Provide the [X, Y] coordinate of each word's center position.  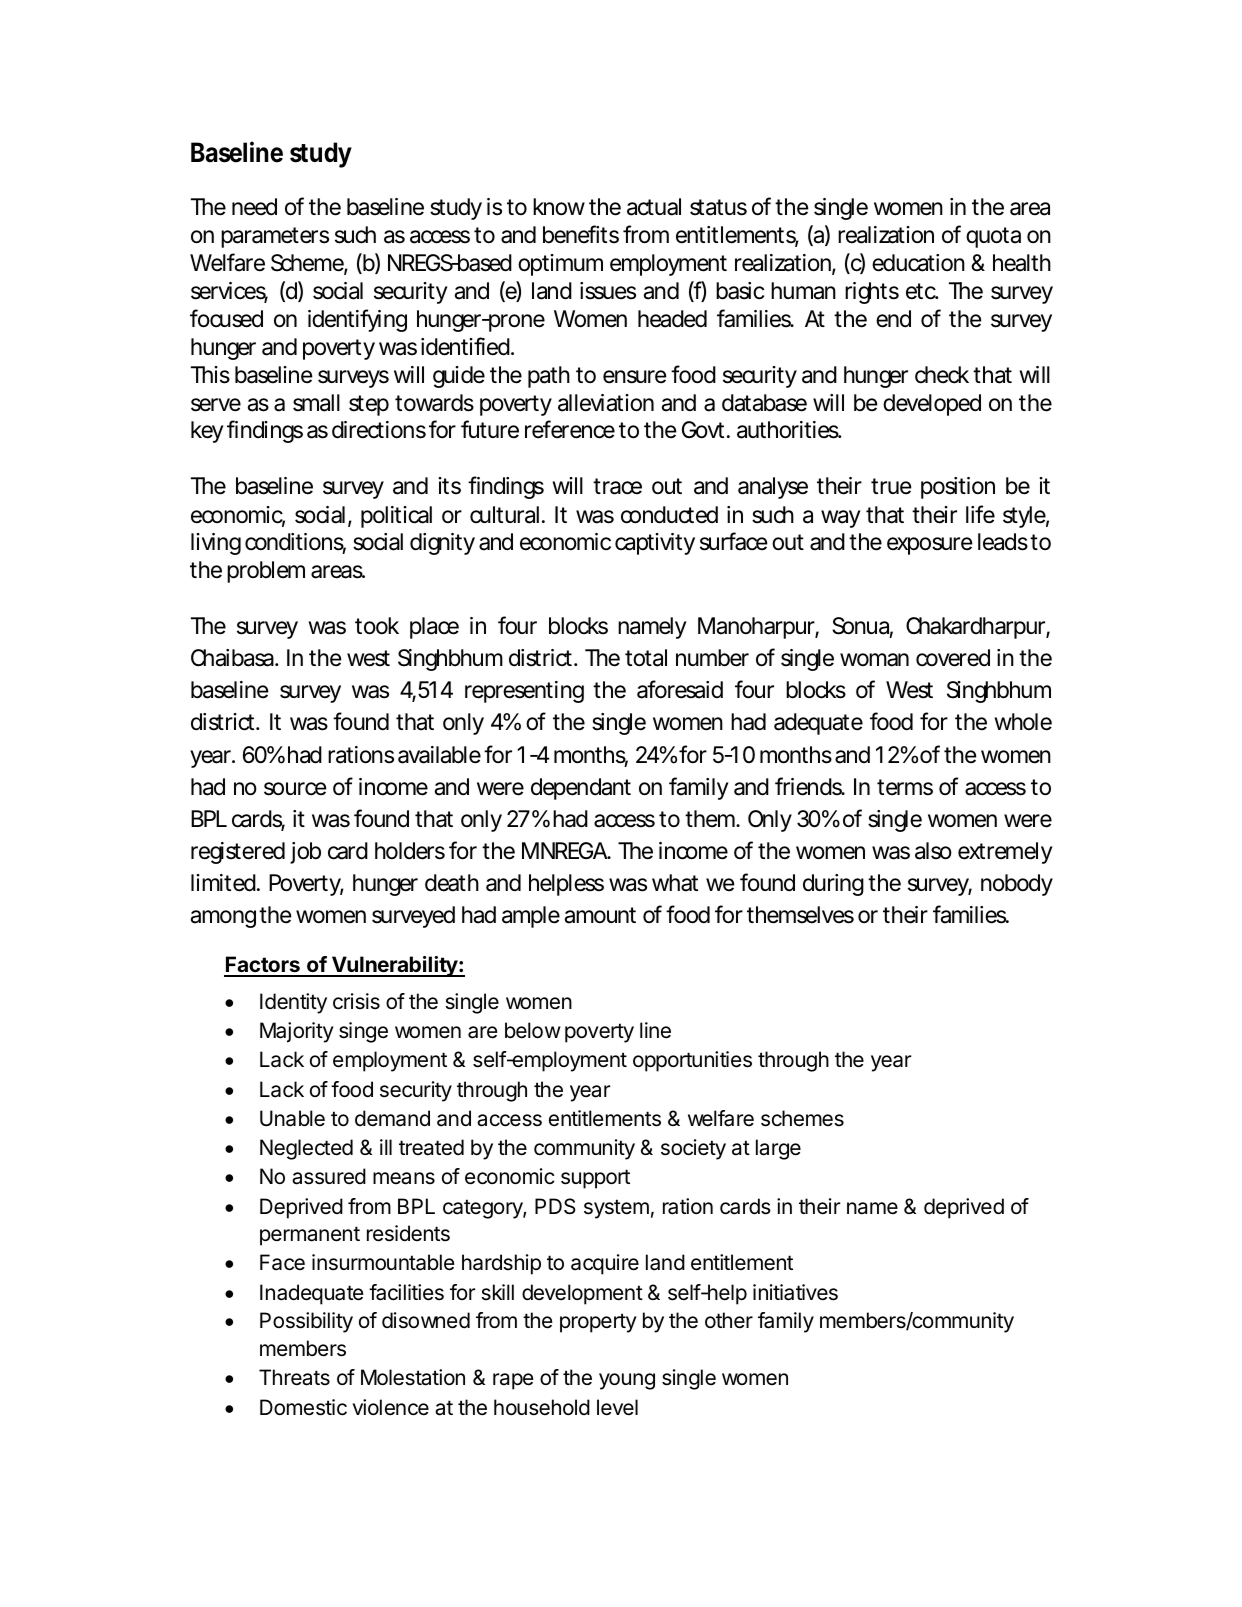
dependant [581, 789]
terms [905, 787]
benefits [581, 234]
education [918, 263]
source [295, 789]
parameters [275, 237]
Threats [294, 1377]
